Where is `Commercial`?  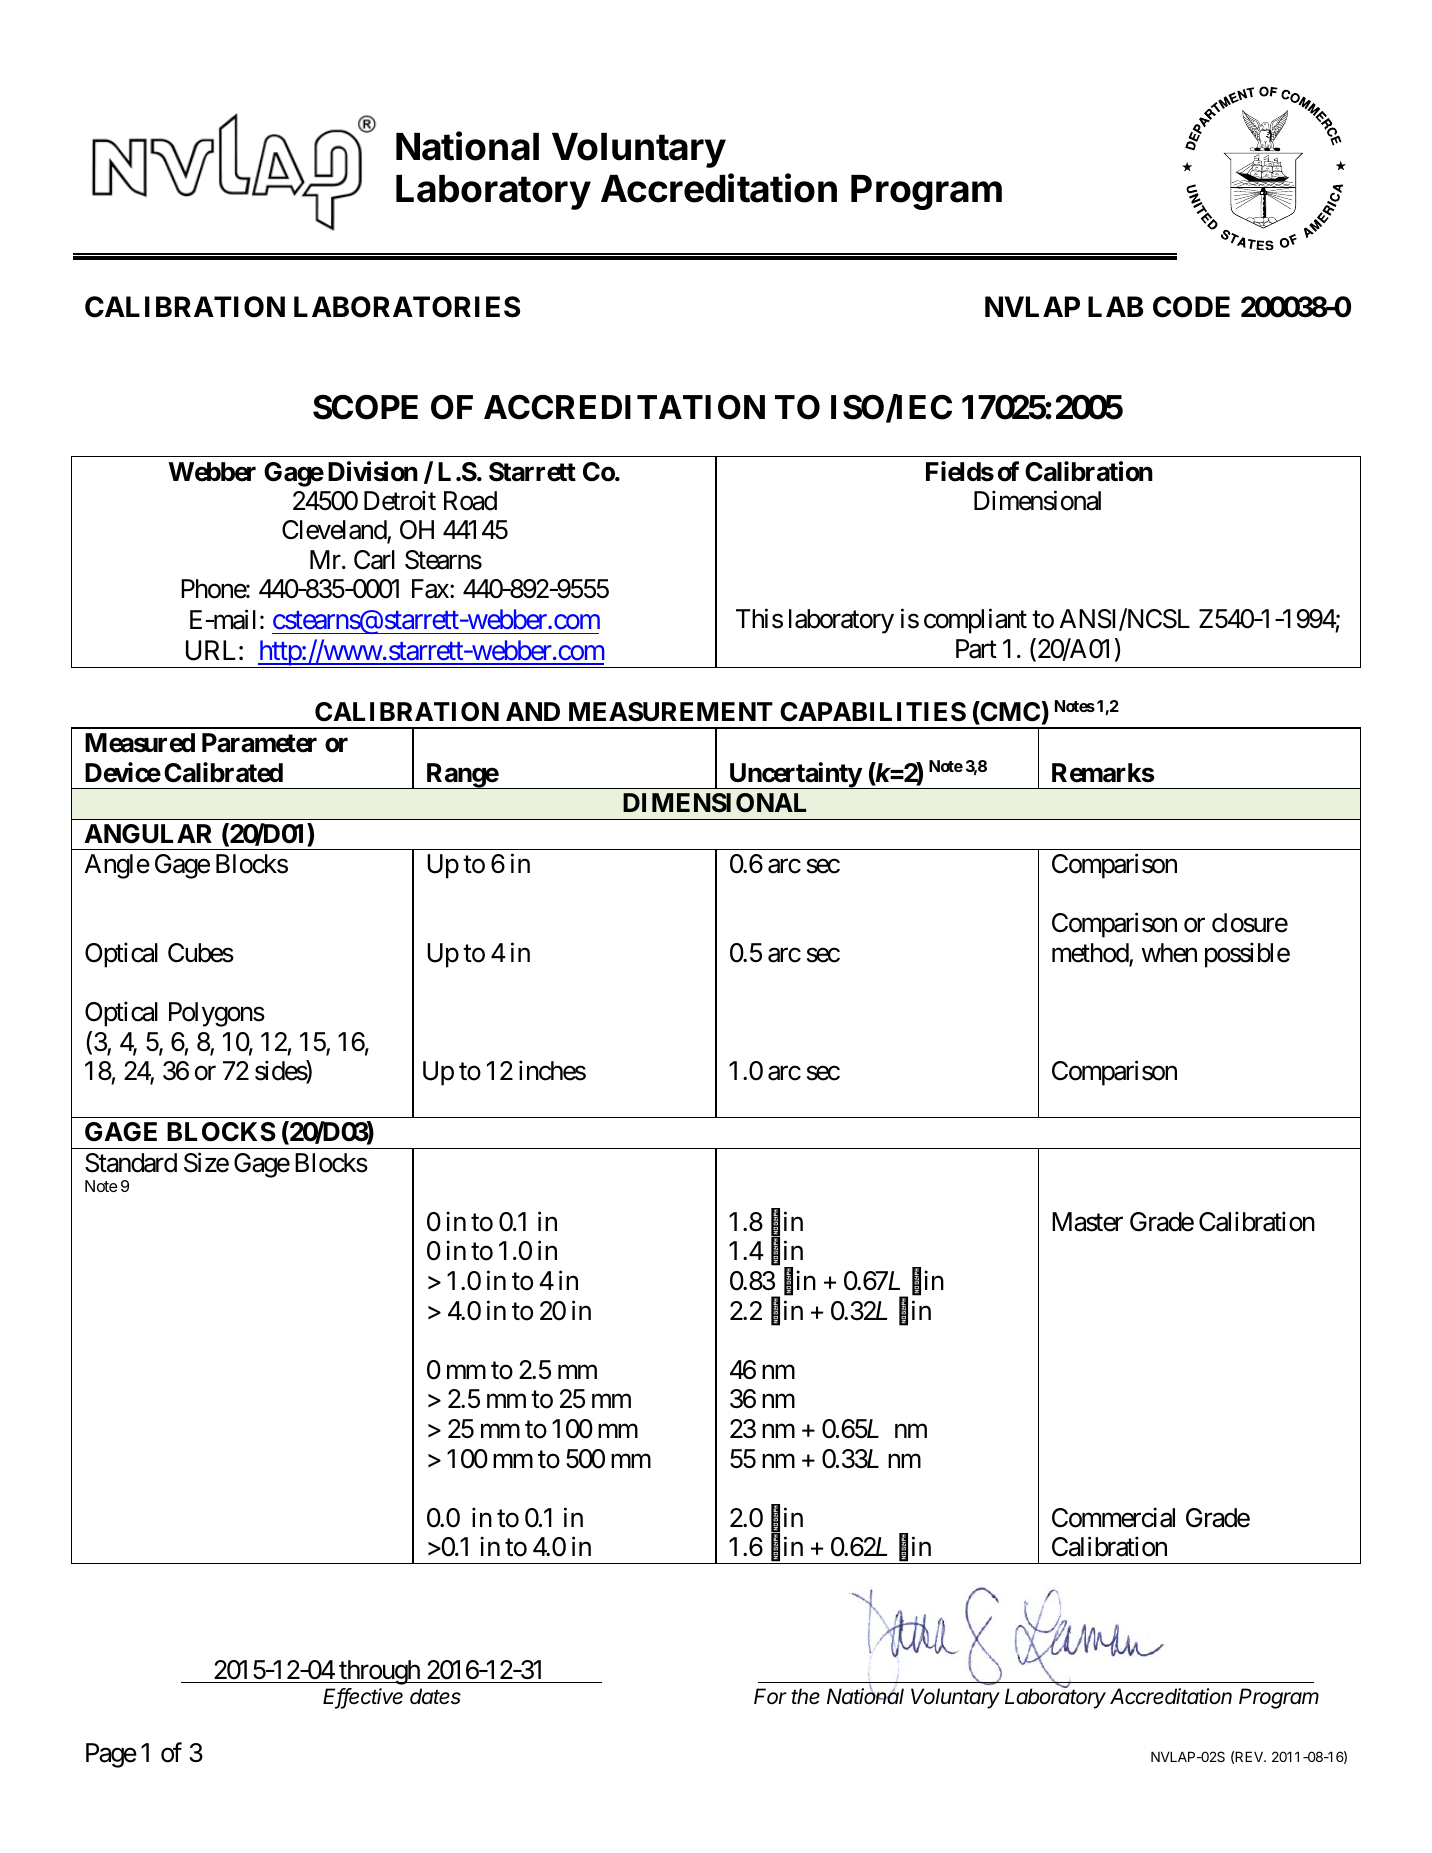
Commercial is located at coordinates (1113, 1517).
